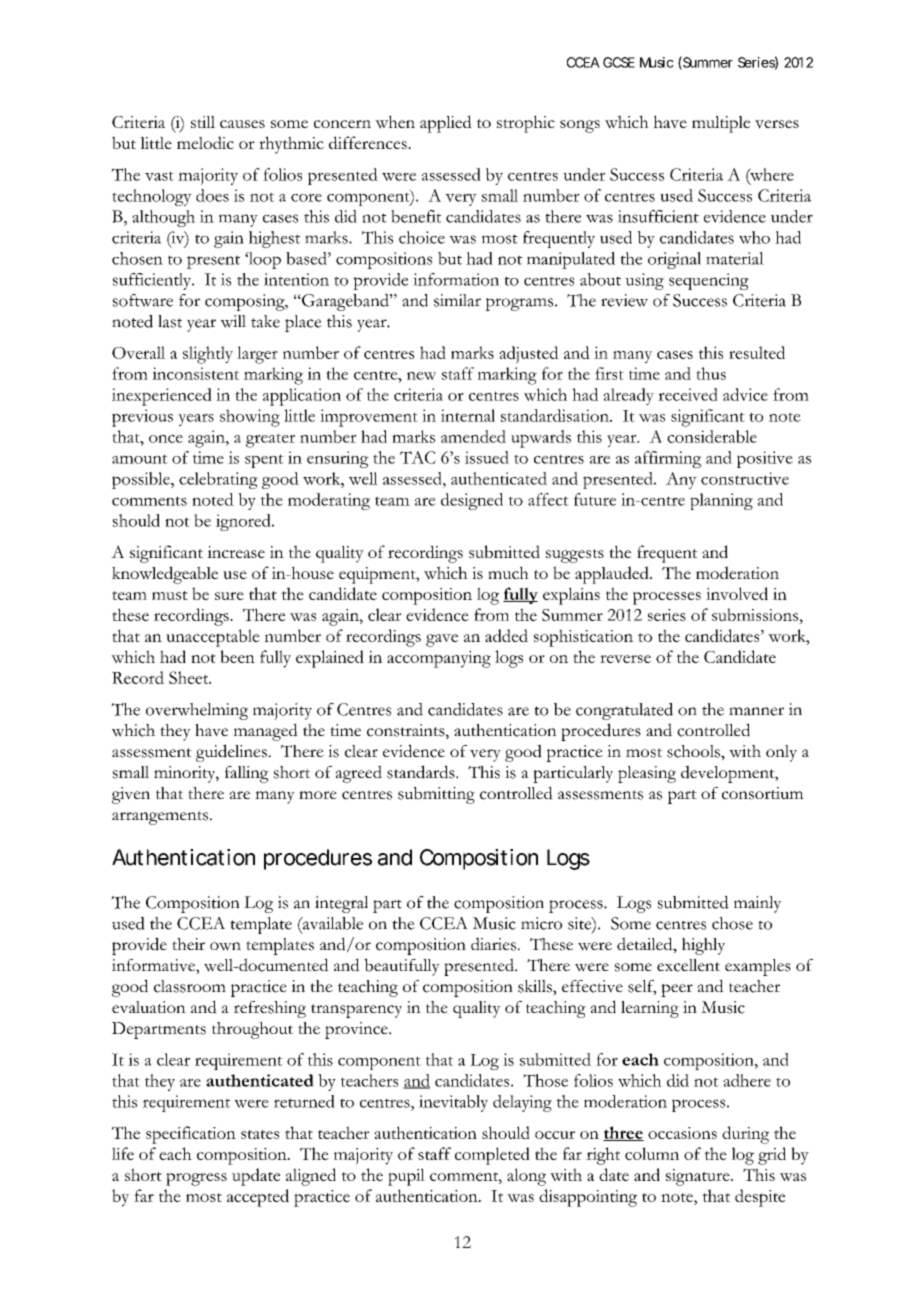 This page has width=924, height=1308. What do you see at coordinates (442, 640) in the page?
I see `gave` at bounding box center [442, 640].
